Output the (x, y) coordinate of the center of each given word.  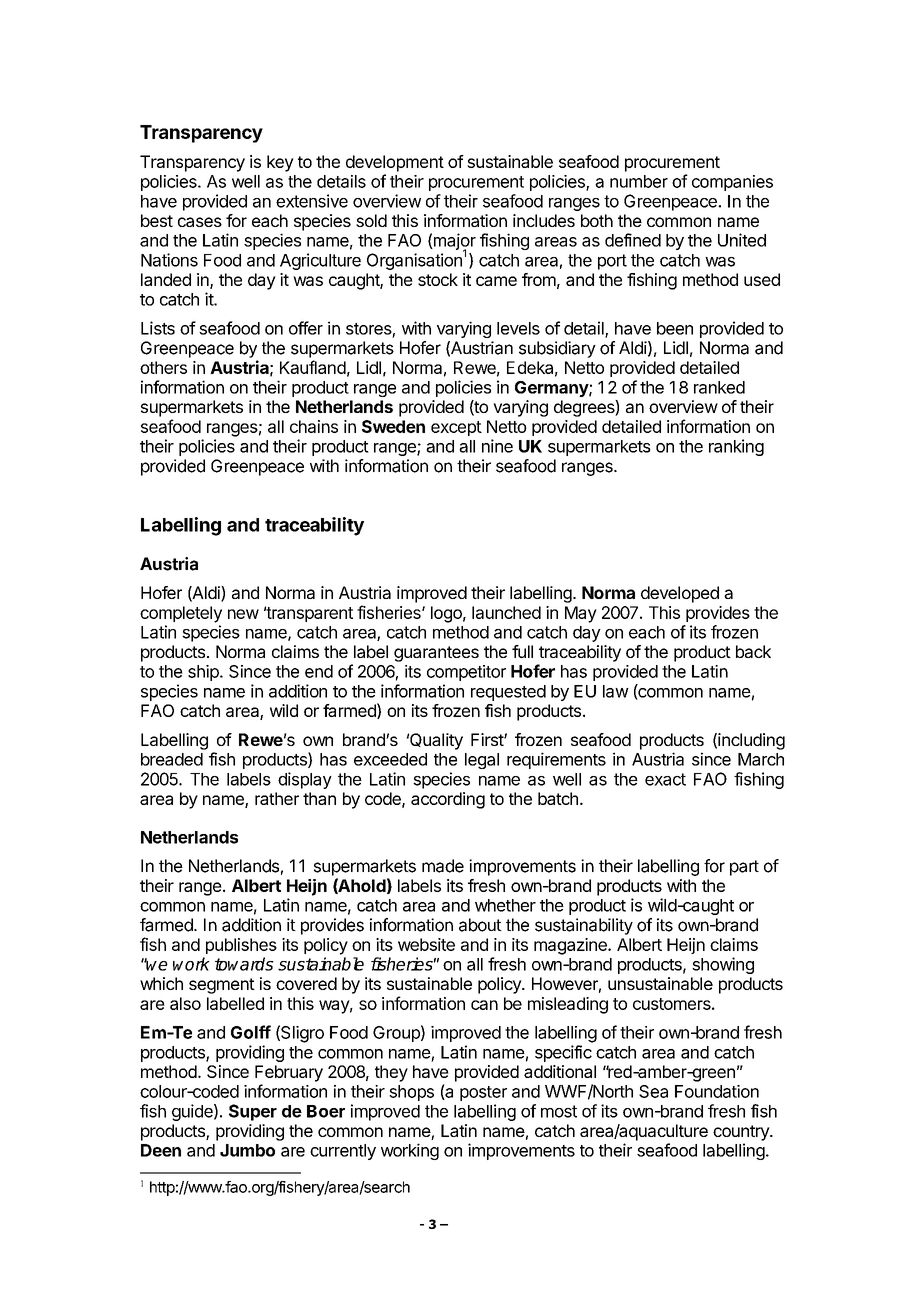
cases (200, 222)
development (395, 163)
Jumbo (247, 1150)
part (744, 868)
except (456, 428)
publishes (241, 946)
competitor (466, 673)
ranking (736, 447)
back (753, 651)
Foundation (717, 1091)
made (443, 866)
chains (314, 426)
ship (204, 673)
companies (732, 183)
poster (483, 1093)
